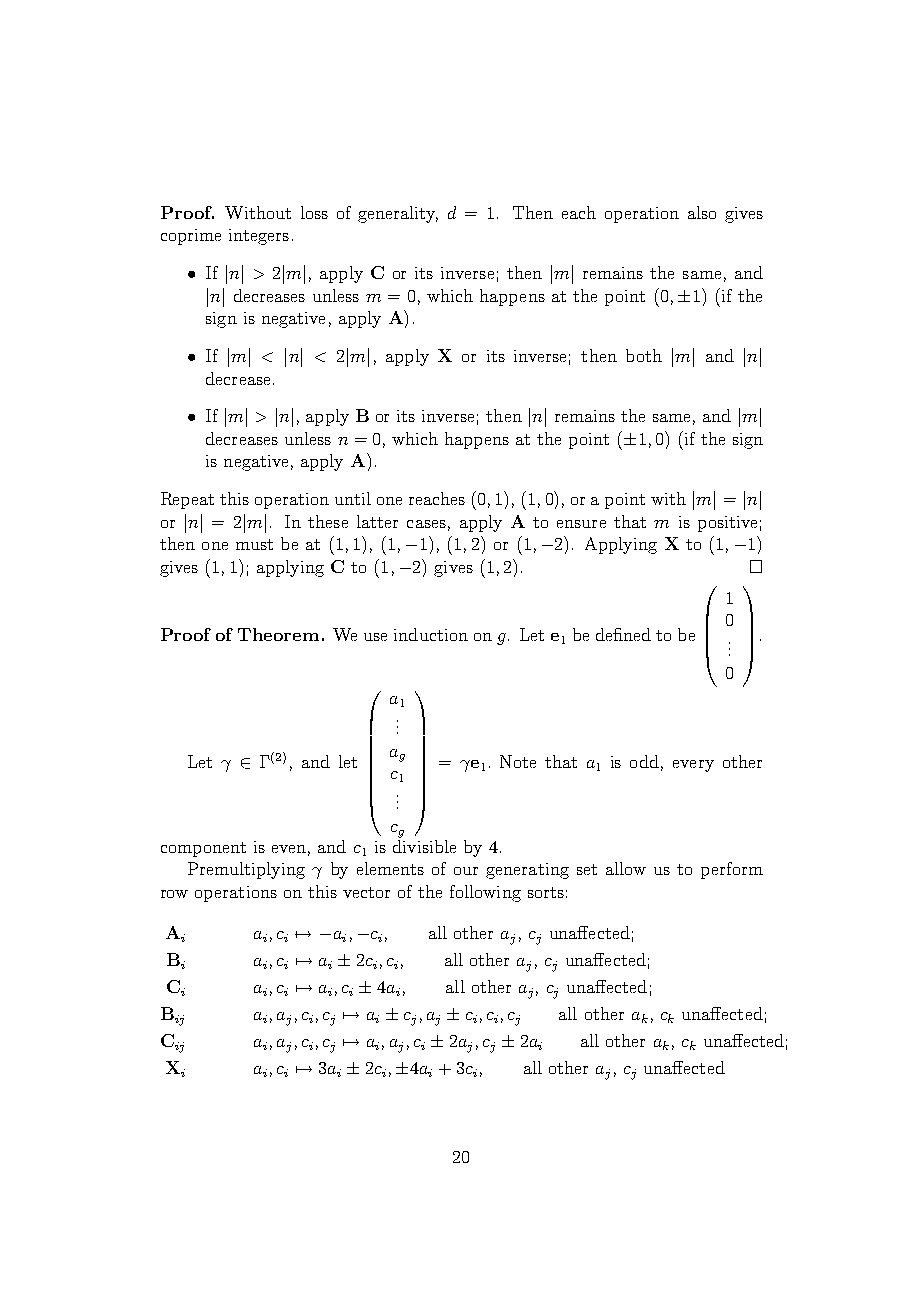  I want to click on Theorem, so click(278, 634).
